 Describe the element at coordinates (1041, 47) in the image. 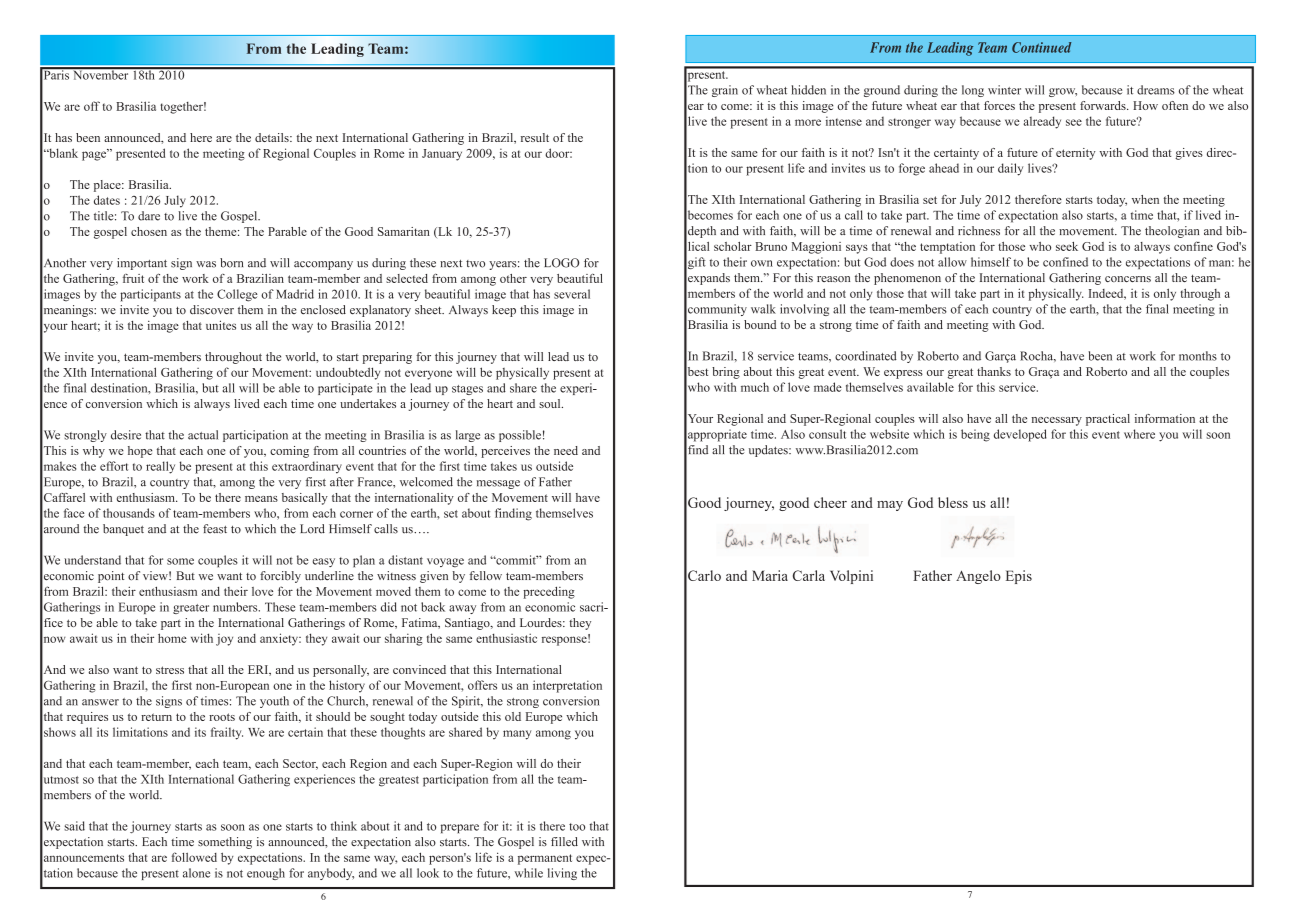

I see `Continued` at that location.
